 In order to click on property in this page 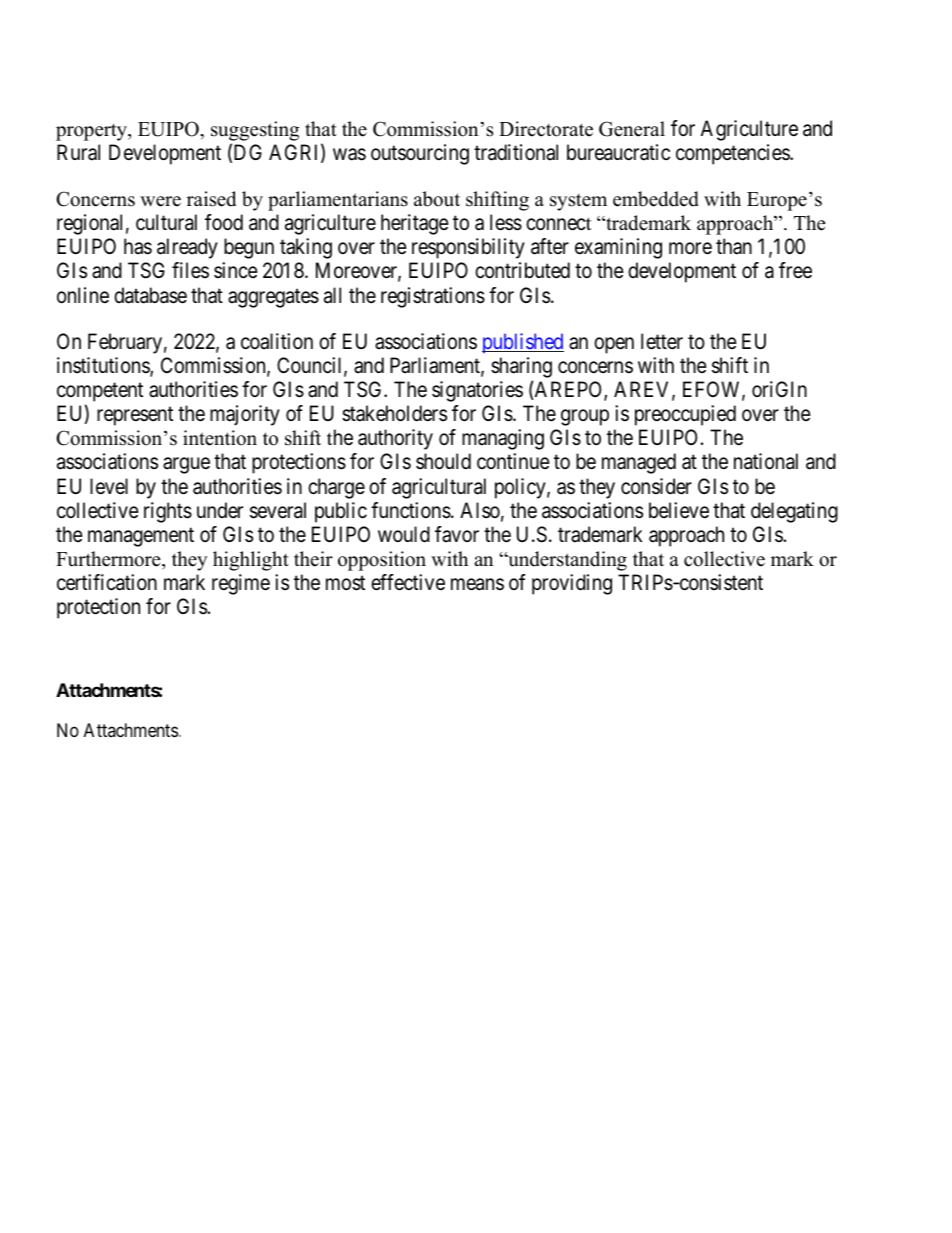, I will do `click(92, 132)`.
